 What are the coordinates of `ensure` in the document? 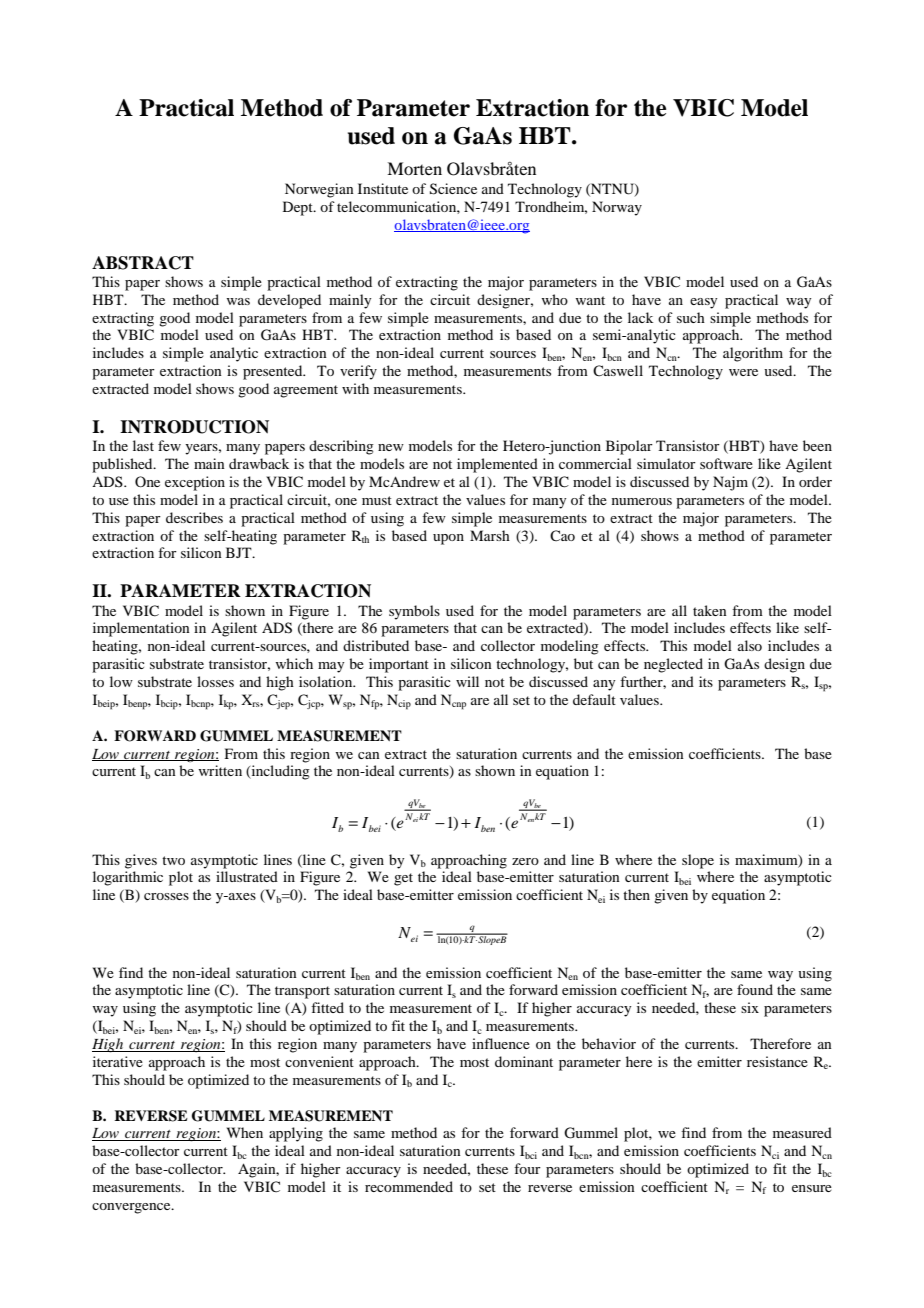 It's located at (812, 1188).
